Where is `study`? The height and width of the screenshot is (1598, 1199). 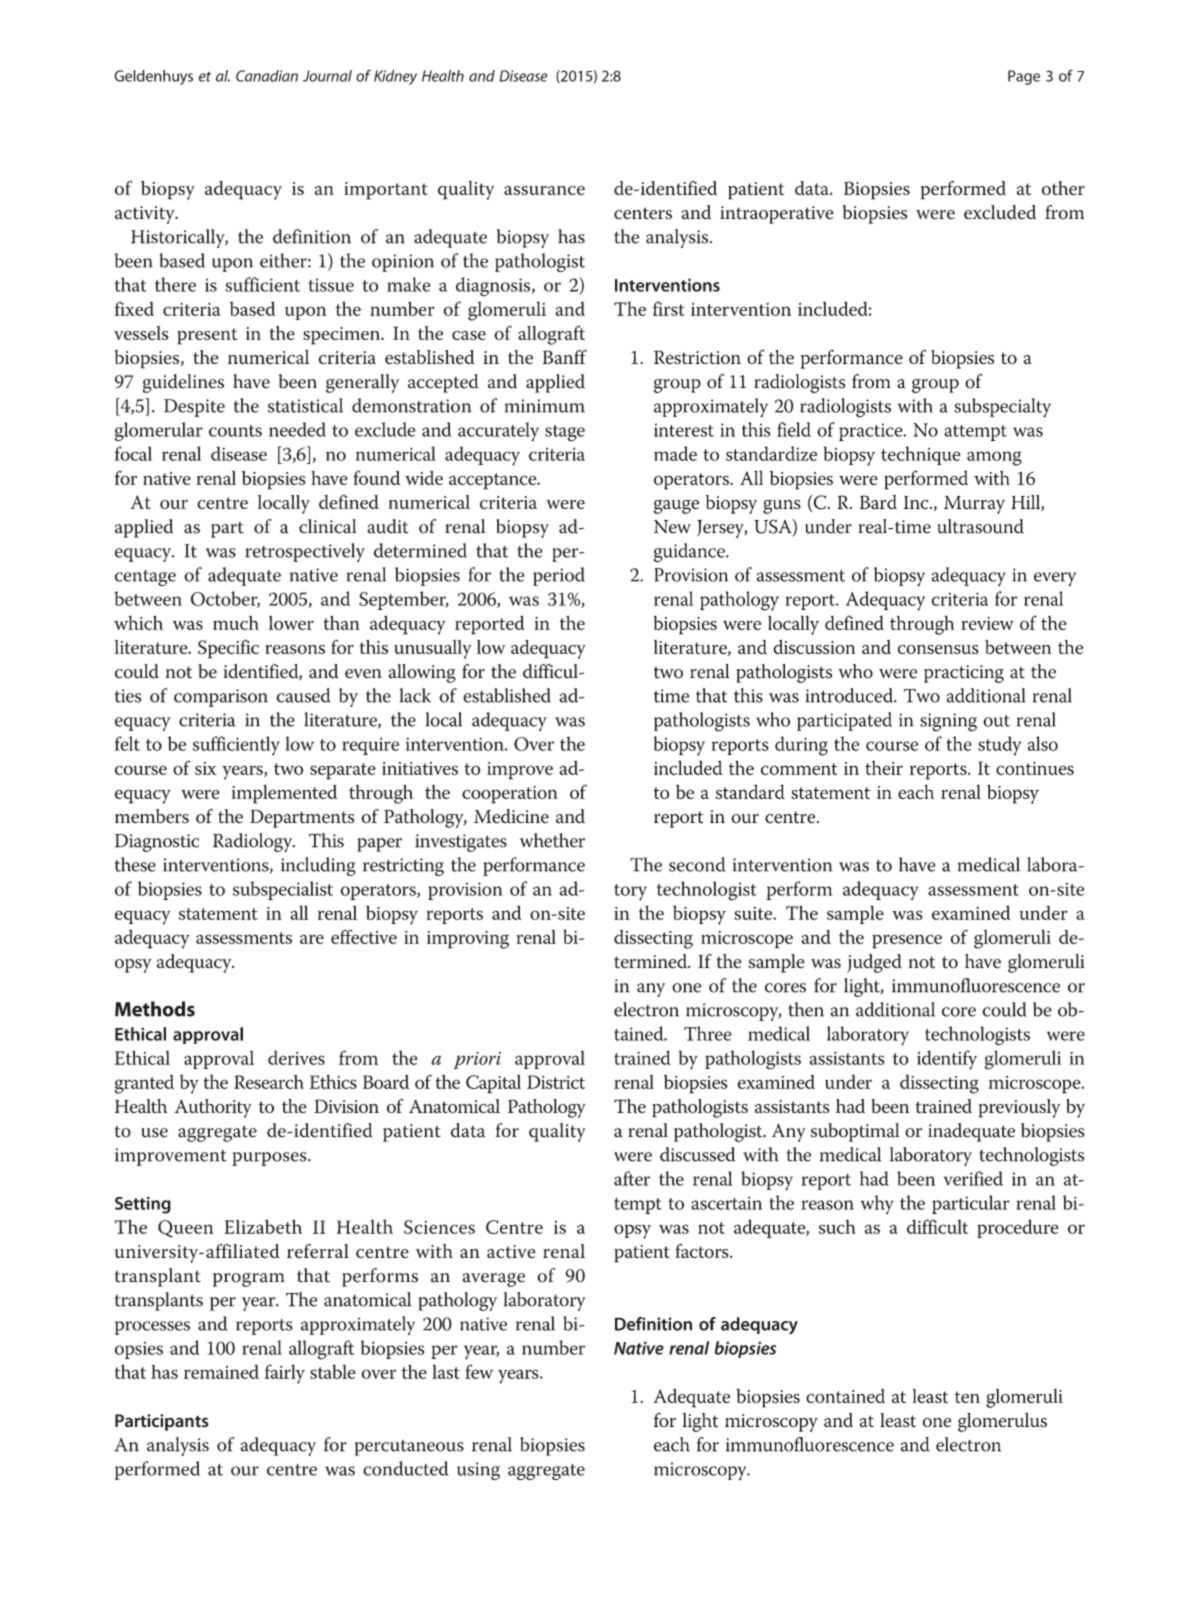 study is located at coordinates (999, 746).
